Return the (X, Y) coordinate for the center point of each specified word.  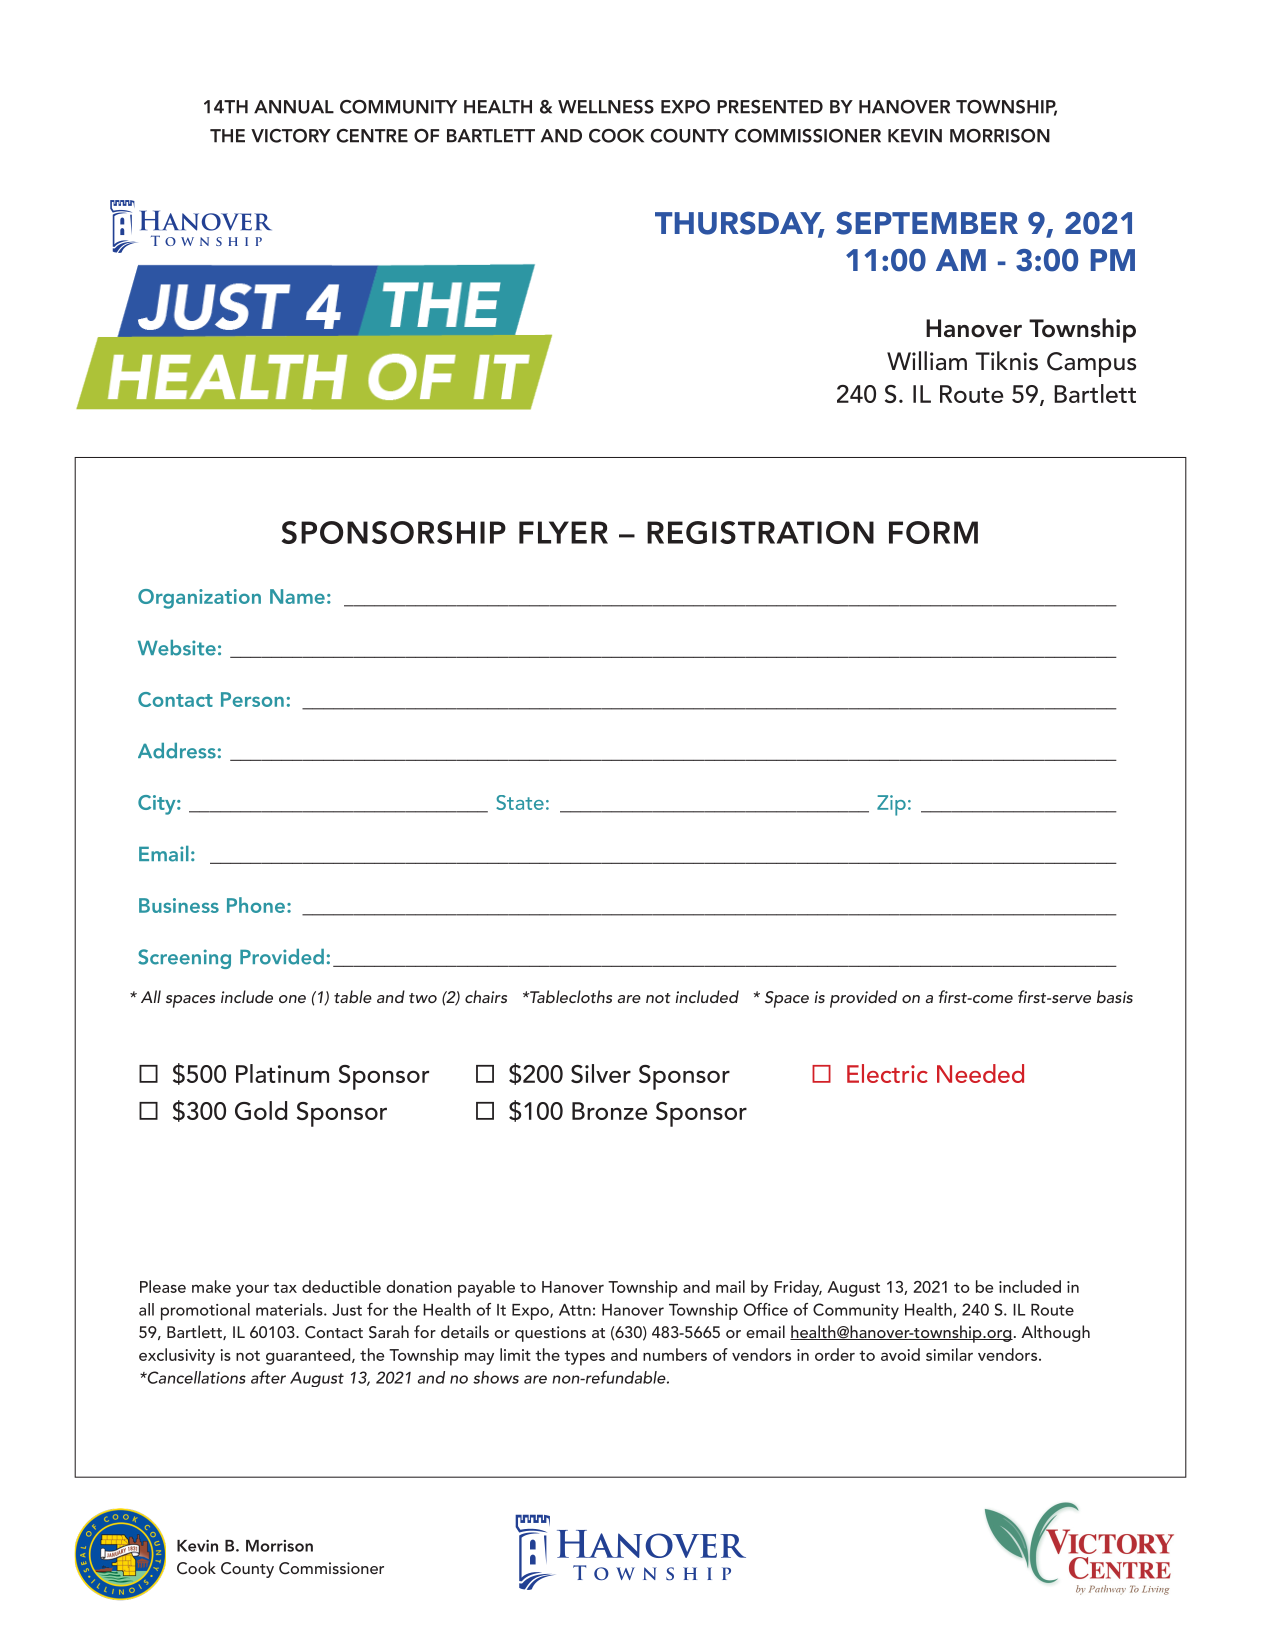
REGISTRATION (760, 532)
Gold (261, 1110)
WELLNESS (606, 107)
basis (1115, 996)
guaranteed (309, 1356)
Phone (256, 905)
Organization (199, 599)
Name (297, 596)
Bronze (610, 1111)
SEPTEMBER (927, 223)
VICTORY (291, 136)
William (927, 361)
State (520, 802)
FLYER (563, 532)
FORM (933, 532)
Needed (980, 1073)
